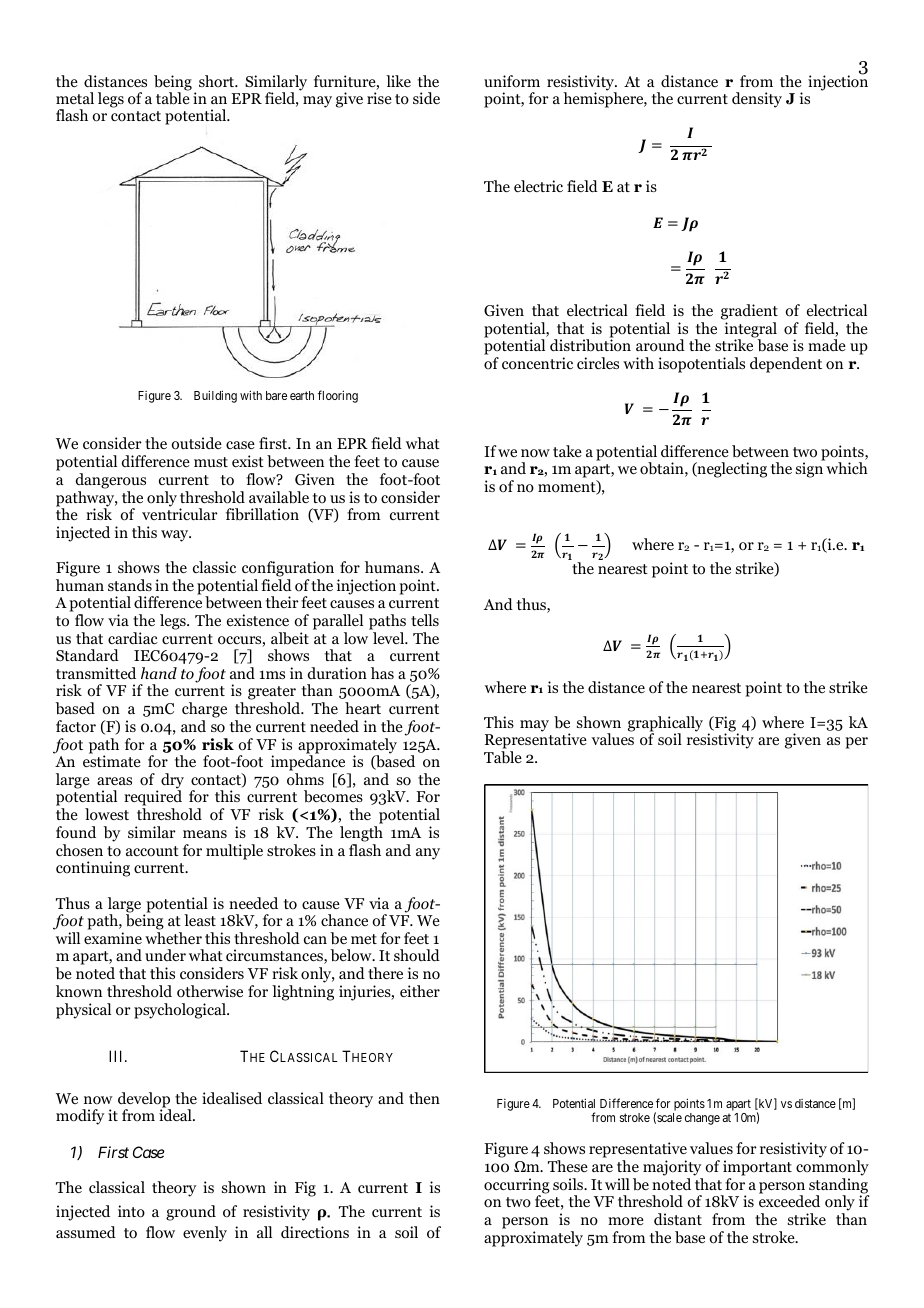  What do you see at coordinates (217, 81) in the page?
I see `short` at bounding box center [217, 81].
